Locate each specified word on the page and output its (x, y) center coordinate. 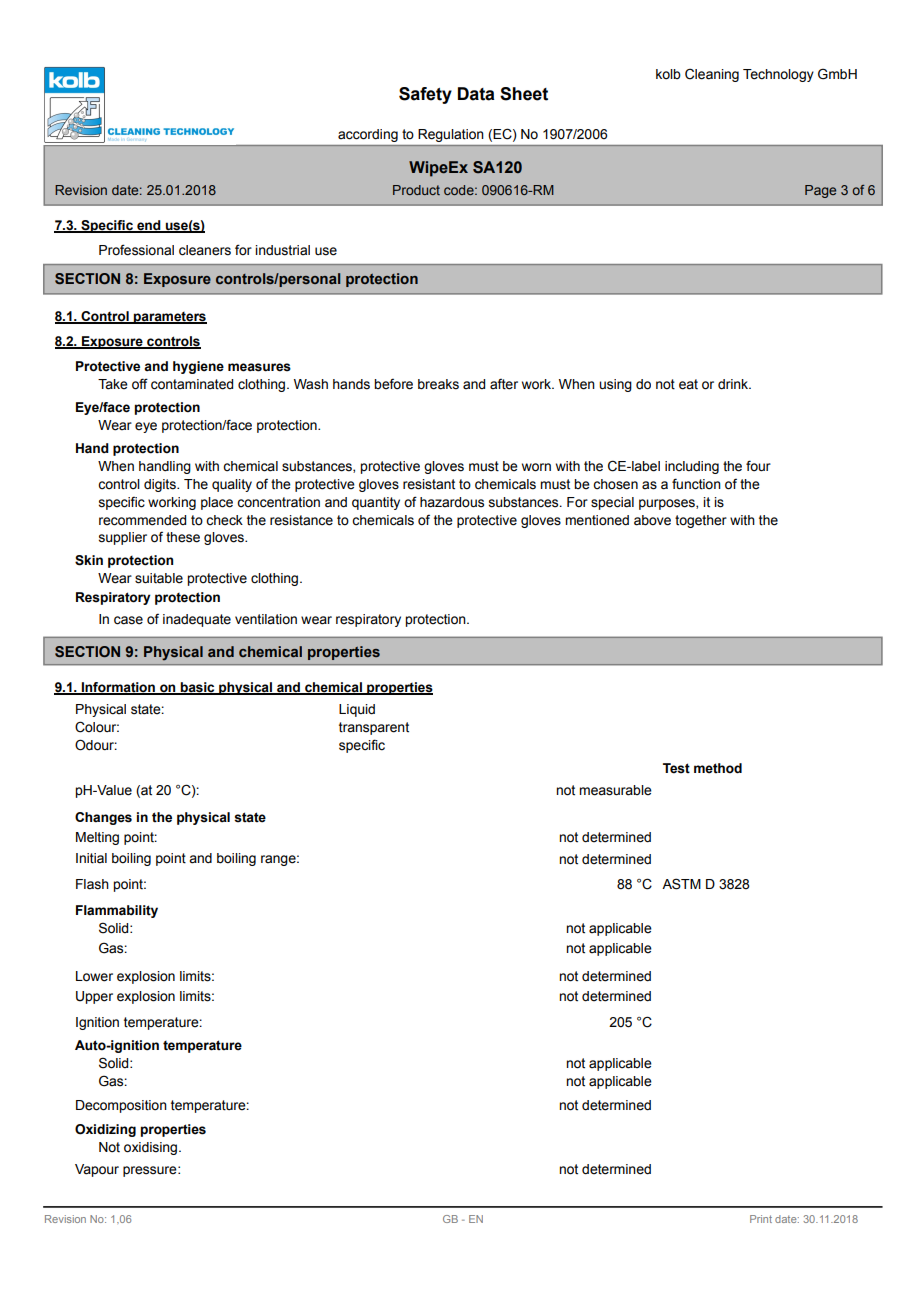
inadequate (197, 620)
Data (476, 94)
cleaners (205, 250)
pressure (151, 1171)
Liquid (357, 710)
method (718, 768)
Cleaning (712, 75)
